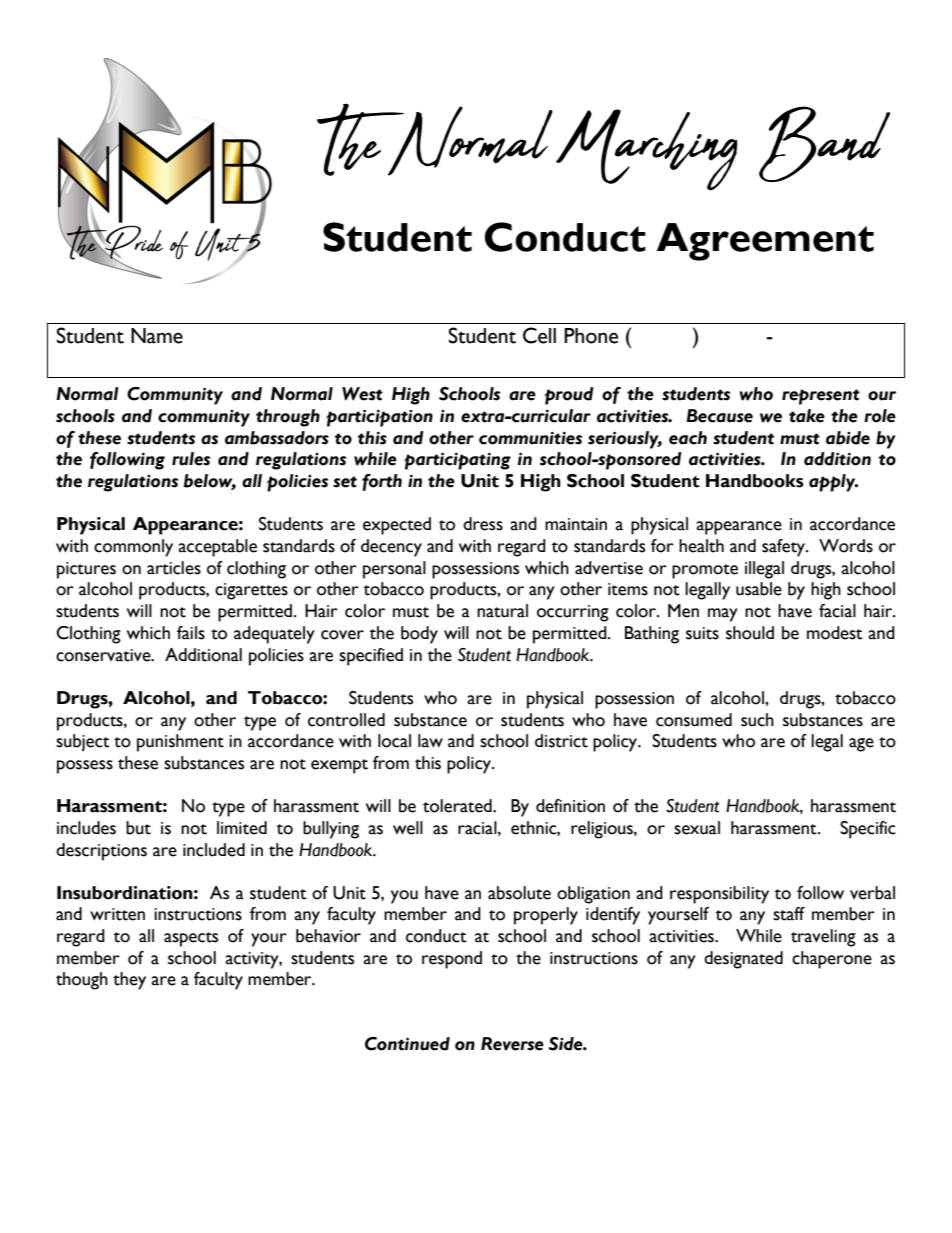 Image resolution: width=952 pixels, height=1233 pixels. Describe the element at coordinates (457, 461) in the document. I see `participating` at that location.
